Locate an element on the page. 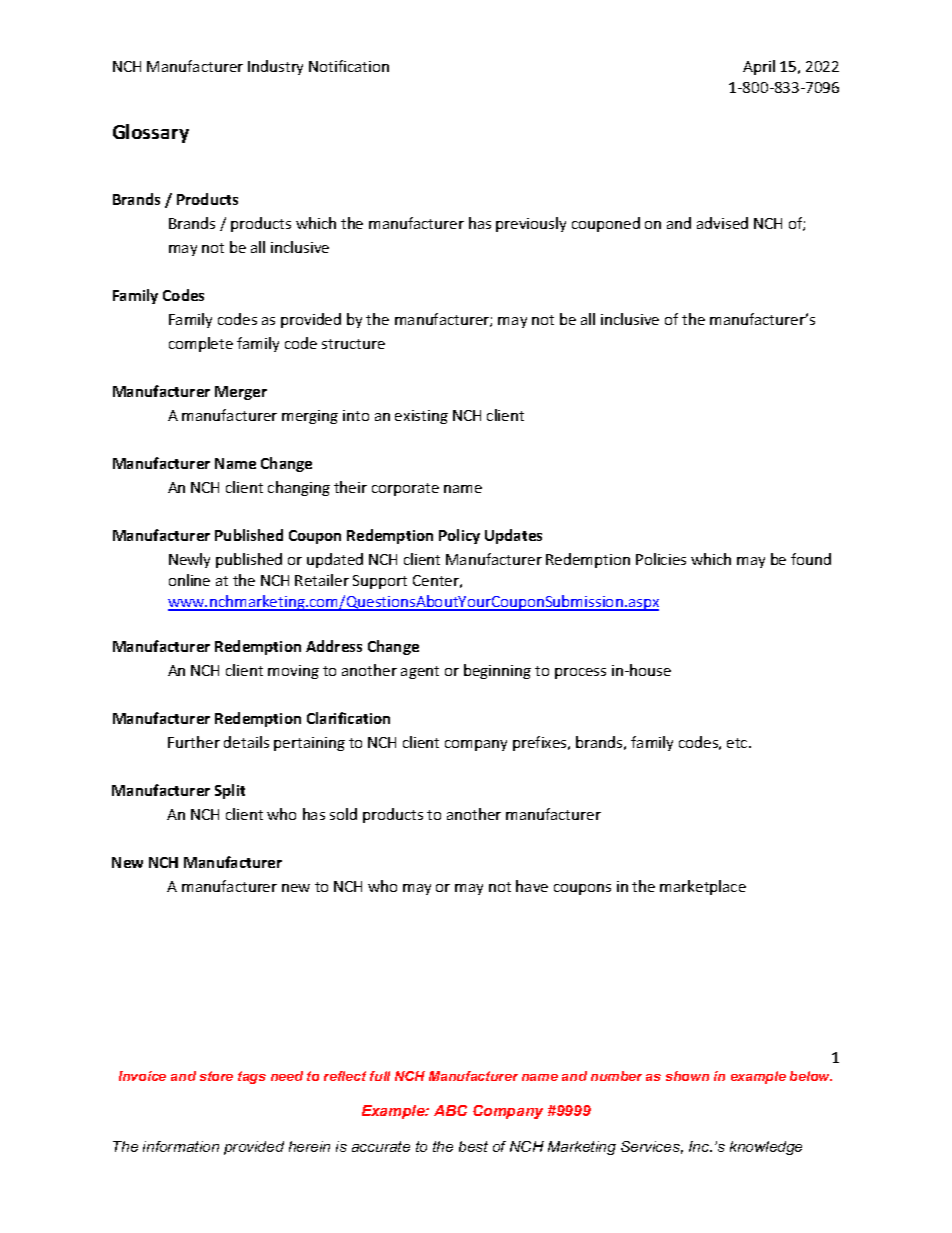 The image size is (952, 1233). online is located at coordinates (189, 580).
